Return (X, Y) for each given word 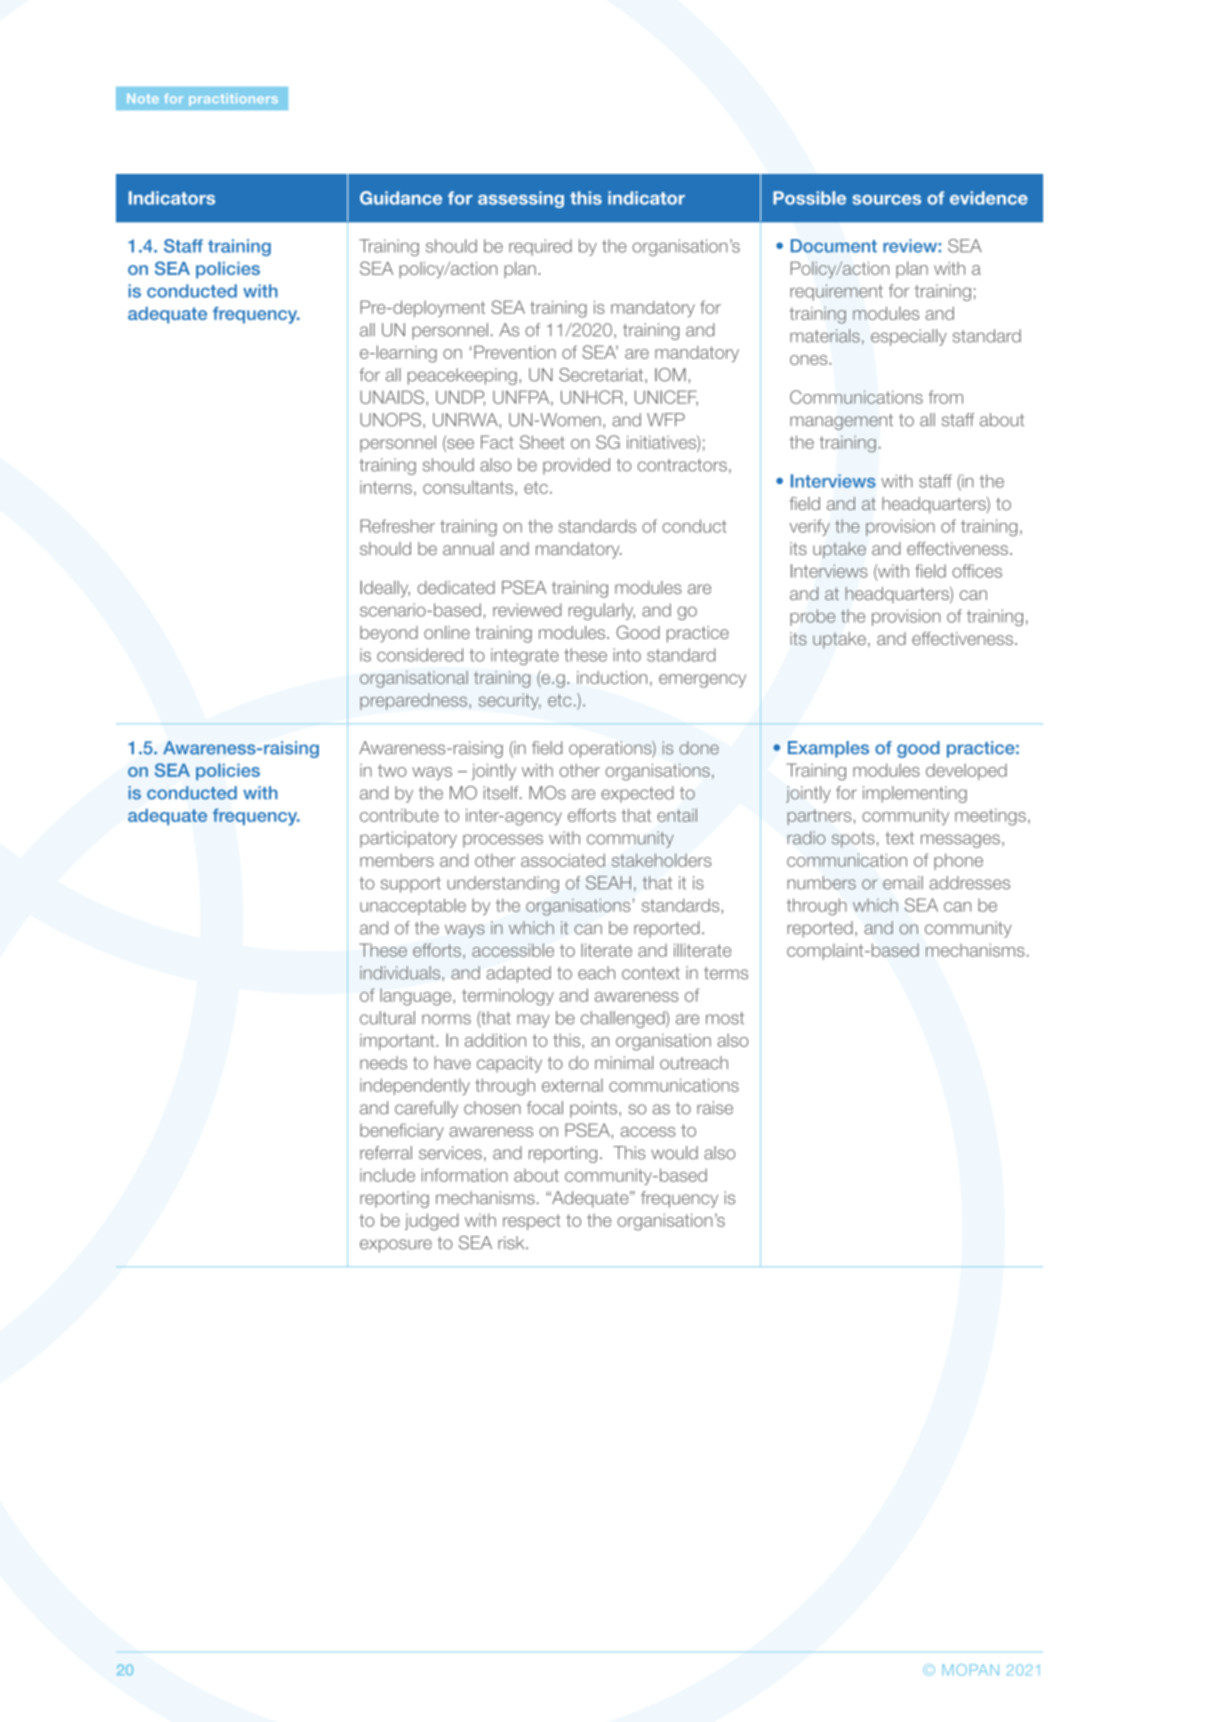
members (397, 860)
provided (576, 466)
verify (809, 527)
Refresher (397, 526)
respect (532, 1222)
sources (887, 200)
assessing (521, 199)
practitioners (233, 100)
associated (563, 860)
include (387, 1175)
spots (853, 840)
